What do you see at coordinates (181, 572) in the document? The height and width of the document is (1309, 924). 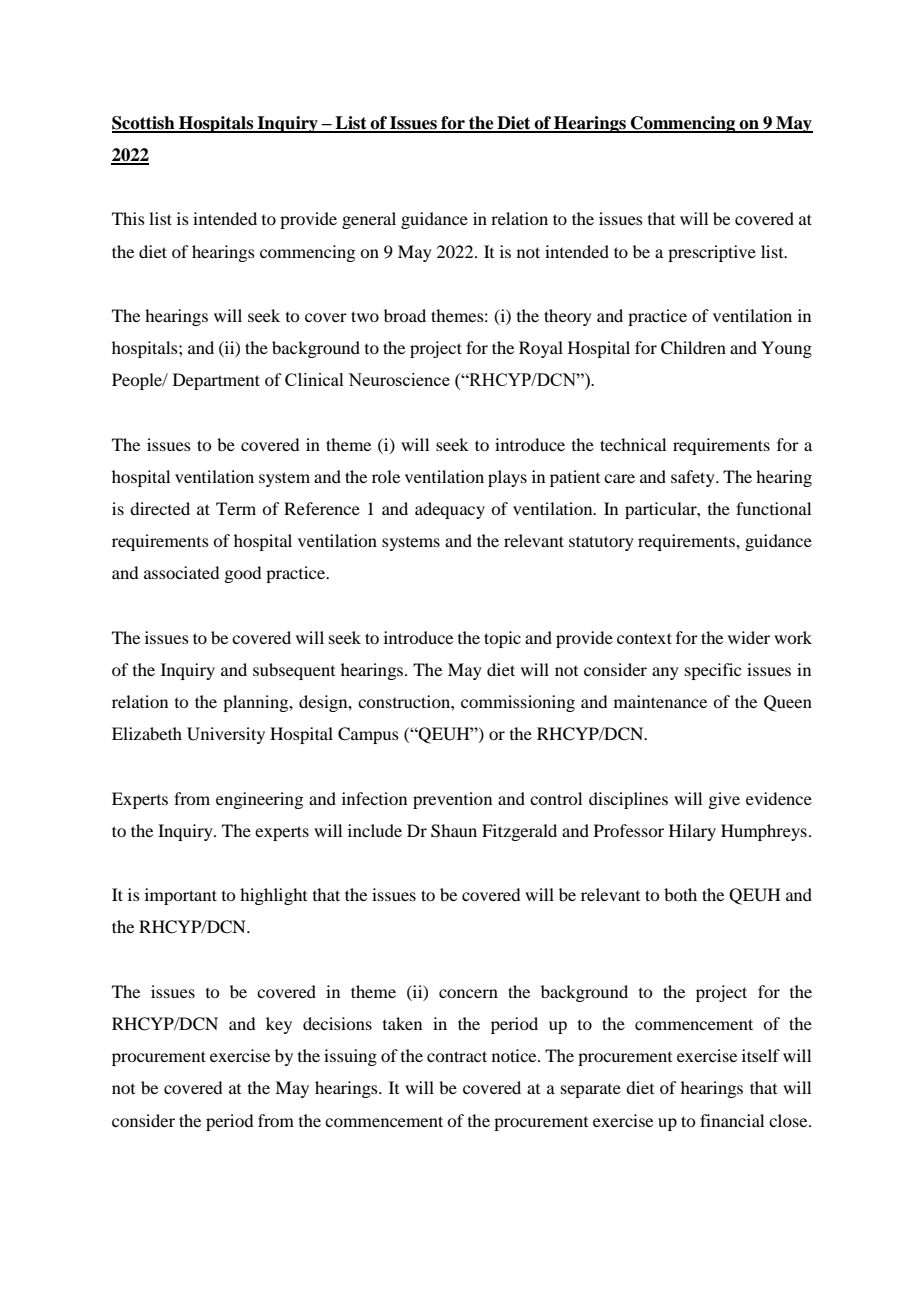 I see `associated` at bounding box center [181, 572].
